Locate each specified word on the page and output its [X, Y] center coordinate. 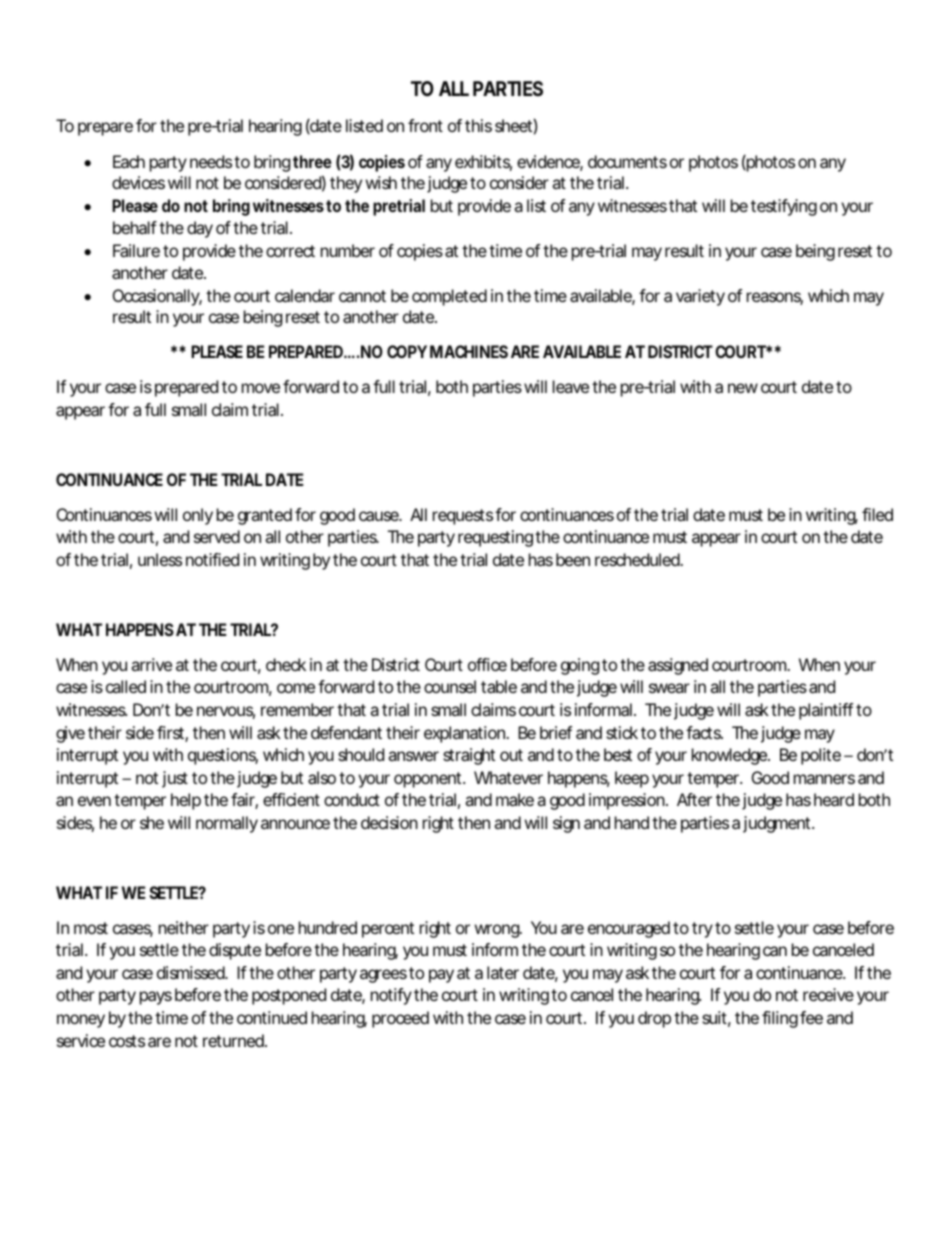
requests [463, 517]
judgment [778, 824]
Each [129, 161]
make [515, 799]
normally [227, 824]
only [198, 516]
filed [877, 514]
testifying [784, 207]
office [487, 664]
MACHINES [469, 351]
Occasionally [157, 297]
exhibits [483, 163]
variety [700, 297]
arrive [151, 664]
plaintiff [828, 711]
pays [156, 998]
